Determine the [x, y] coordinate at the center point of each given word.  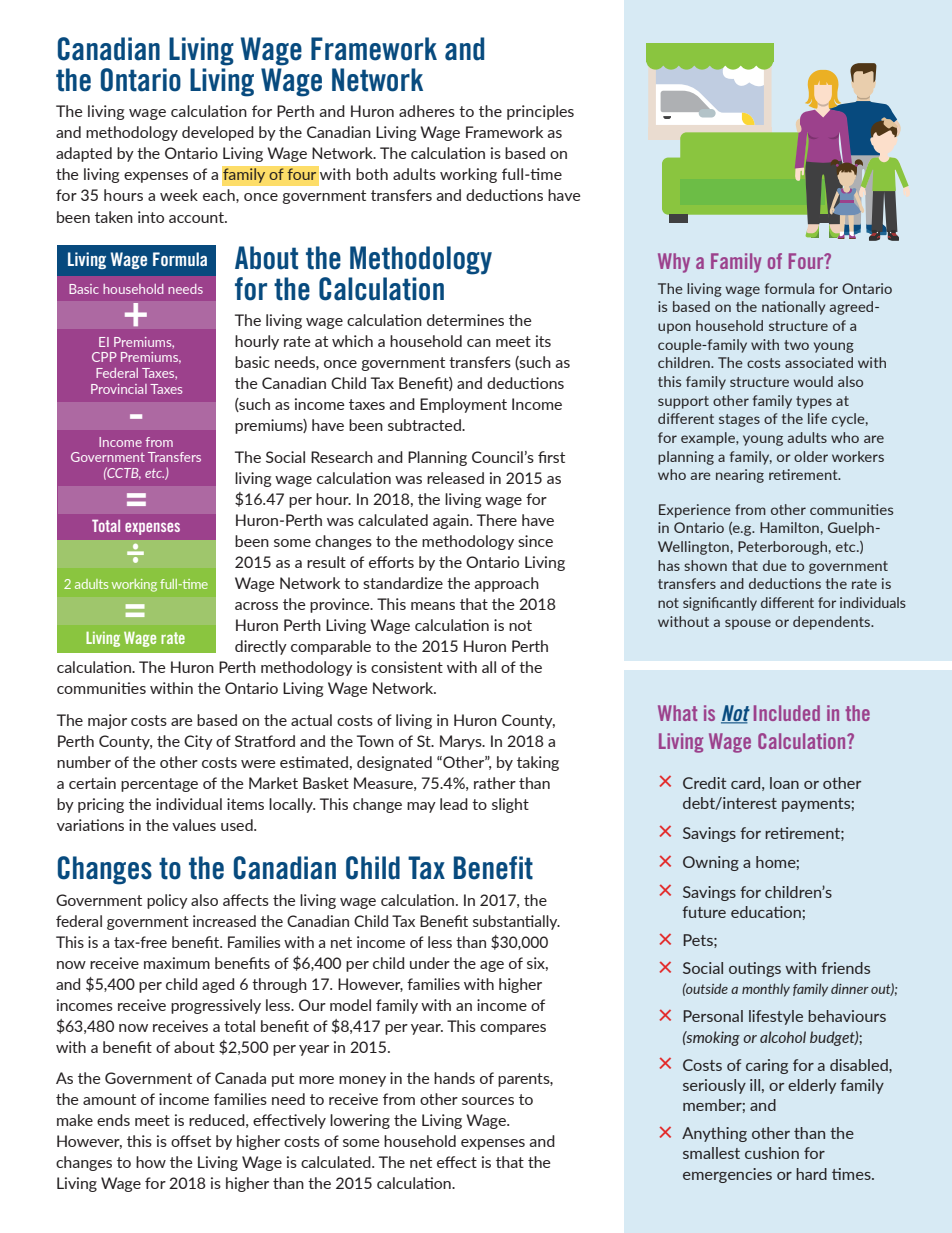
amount [109, 1099]
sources [488, 1101]
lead [454, 804]
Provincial [119, 389]
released [455, 478]
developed [218, 133]
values [194, 825]
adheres [427, 111]
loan [784, 783]
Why [674, 263]
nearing [740, 476]
